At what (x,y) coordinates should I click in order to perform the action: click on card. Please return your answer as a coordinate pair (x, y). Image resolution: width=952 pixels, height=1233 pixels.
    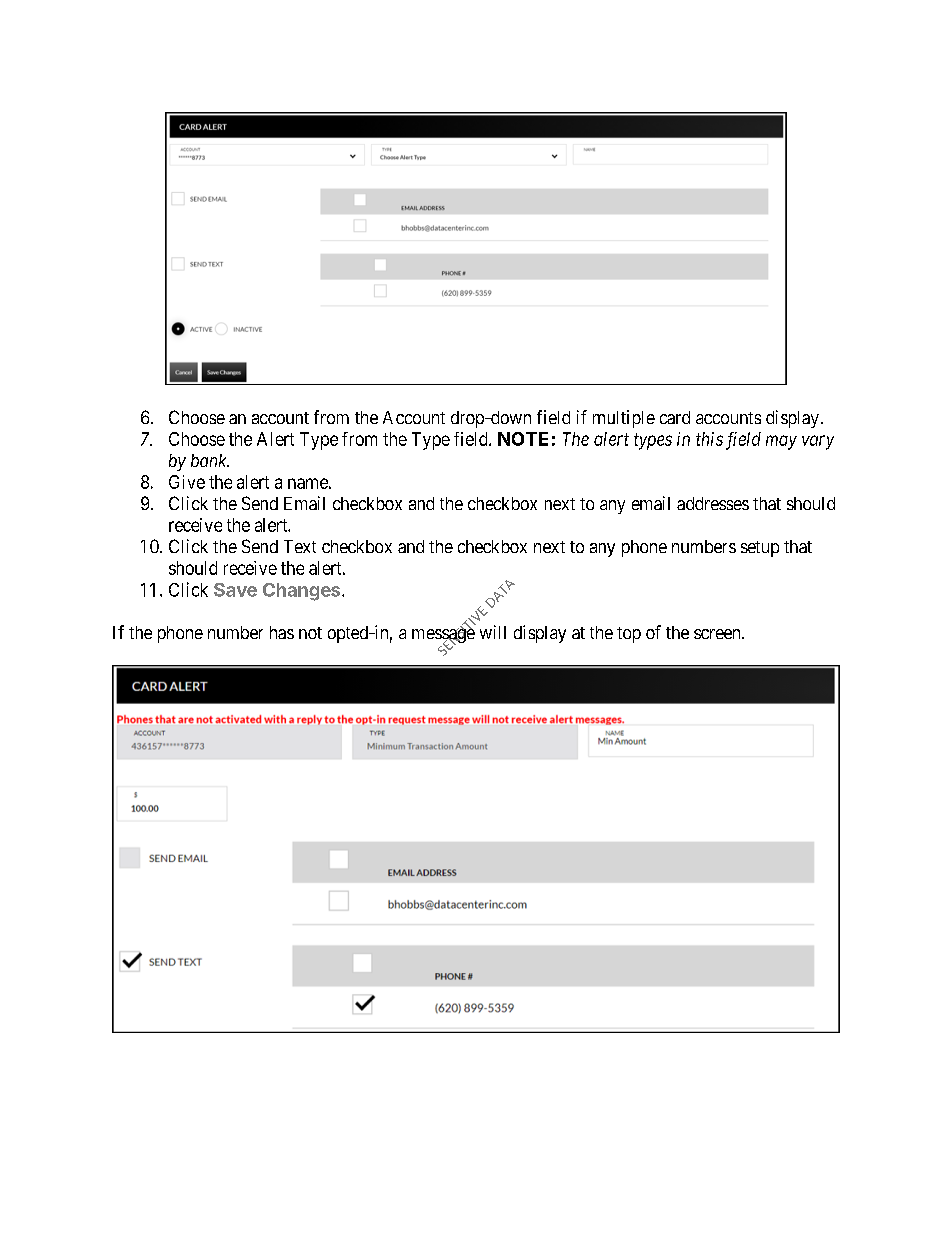
    Looking at the image, I should click on (675, 417).
